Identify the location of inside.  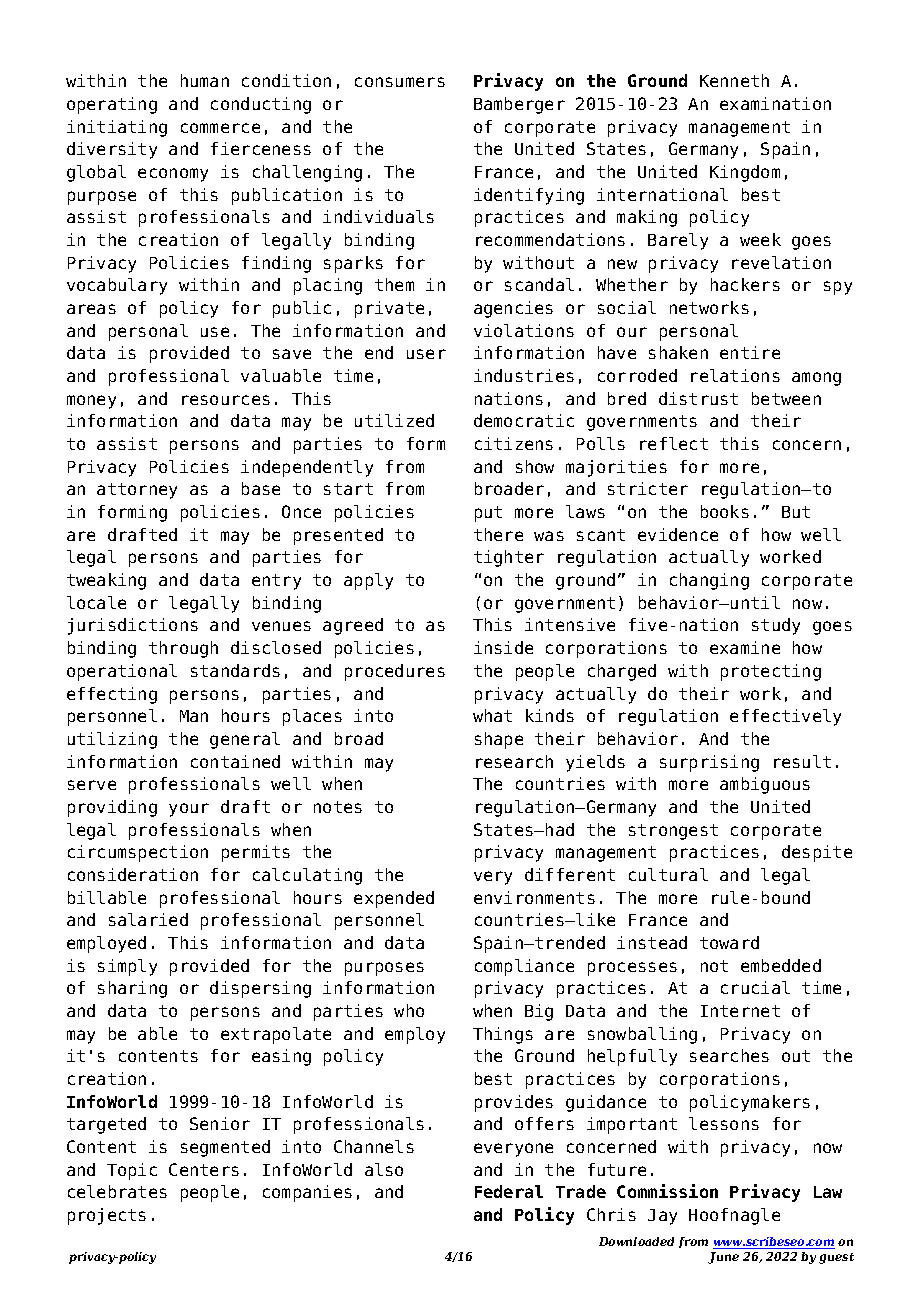
(503, 647).
